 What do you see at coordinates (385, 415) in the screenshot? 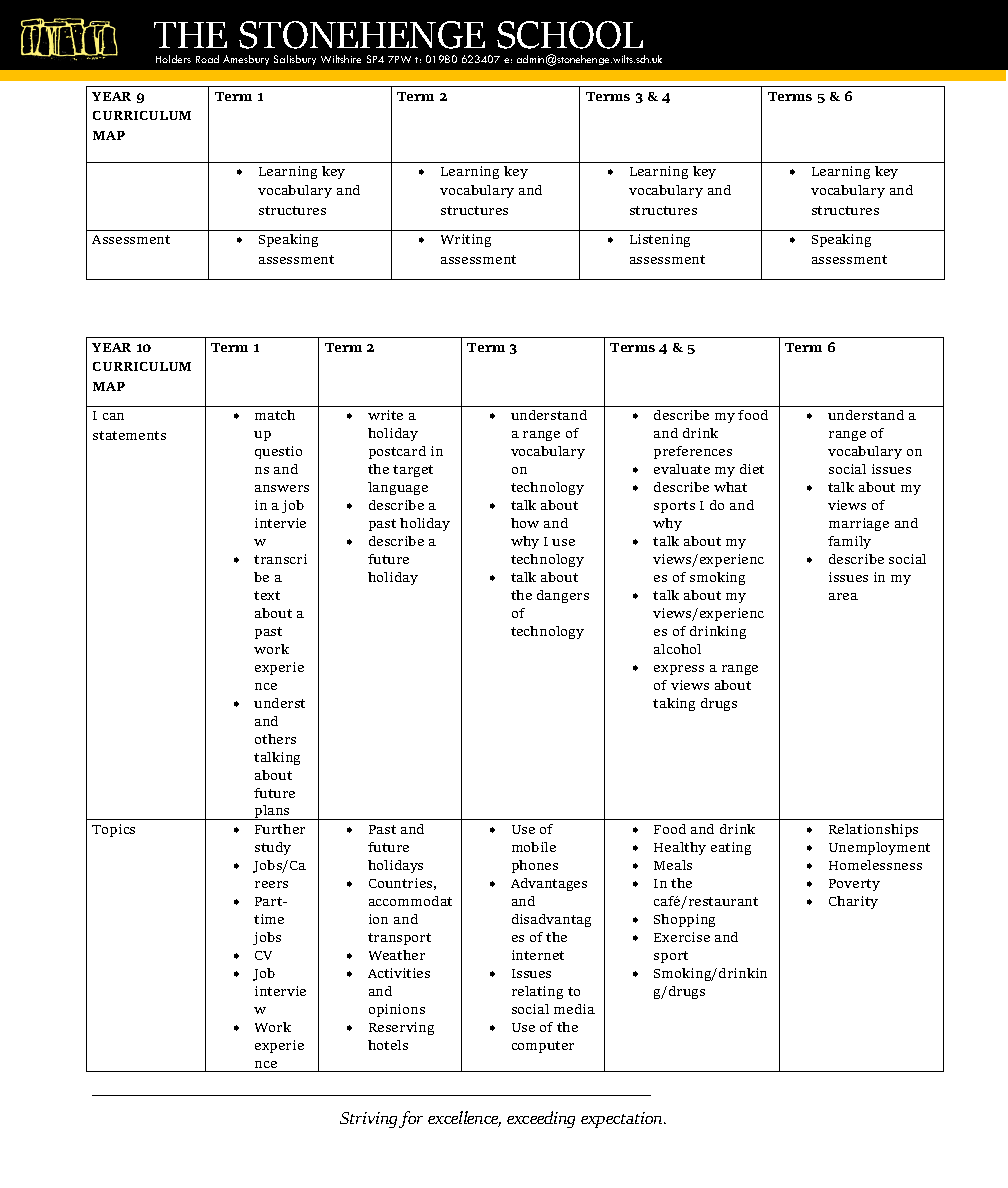
I see `write` at bounding box center [385, 415].
